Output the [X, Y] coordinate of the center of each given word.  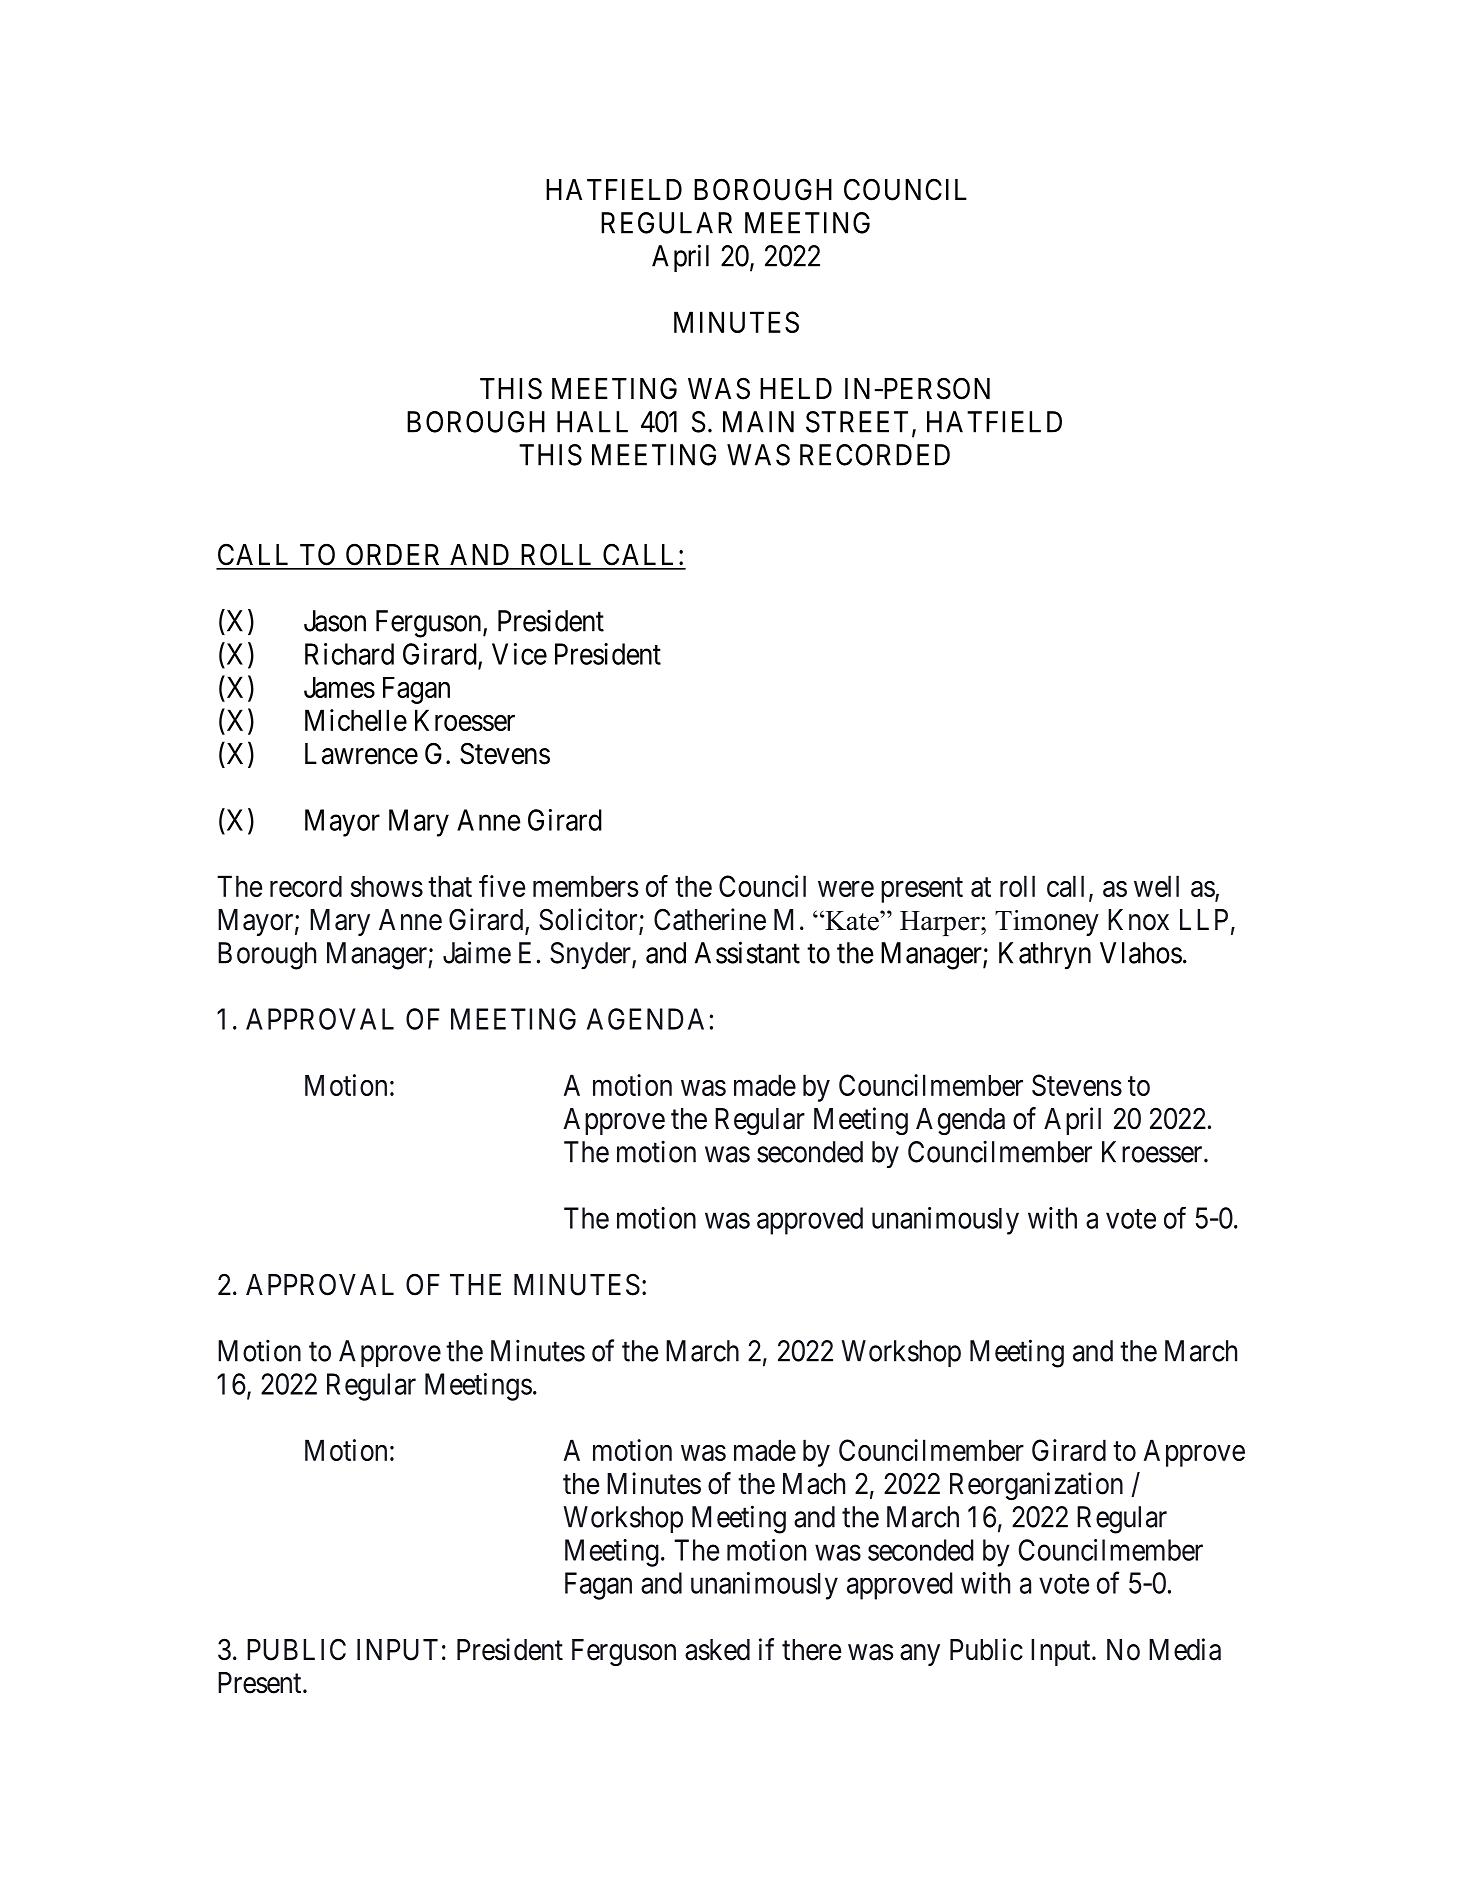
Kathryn [1045, 956]
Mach [814, 1484]
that [450, 886]
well [1156, 886]
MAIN [758, 422]
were [846, 889]
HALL [592, 422]
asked [717, 1650]
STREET [857, 422]
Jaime [477, 952]
